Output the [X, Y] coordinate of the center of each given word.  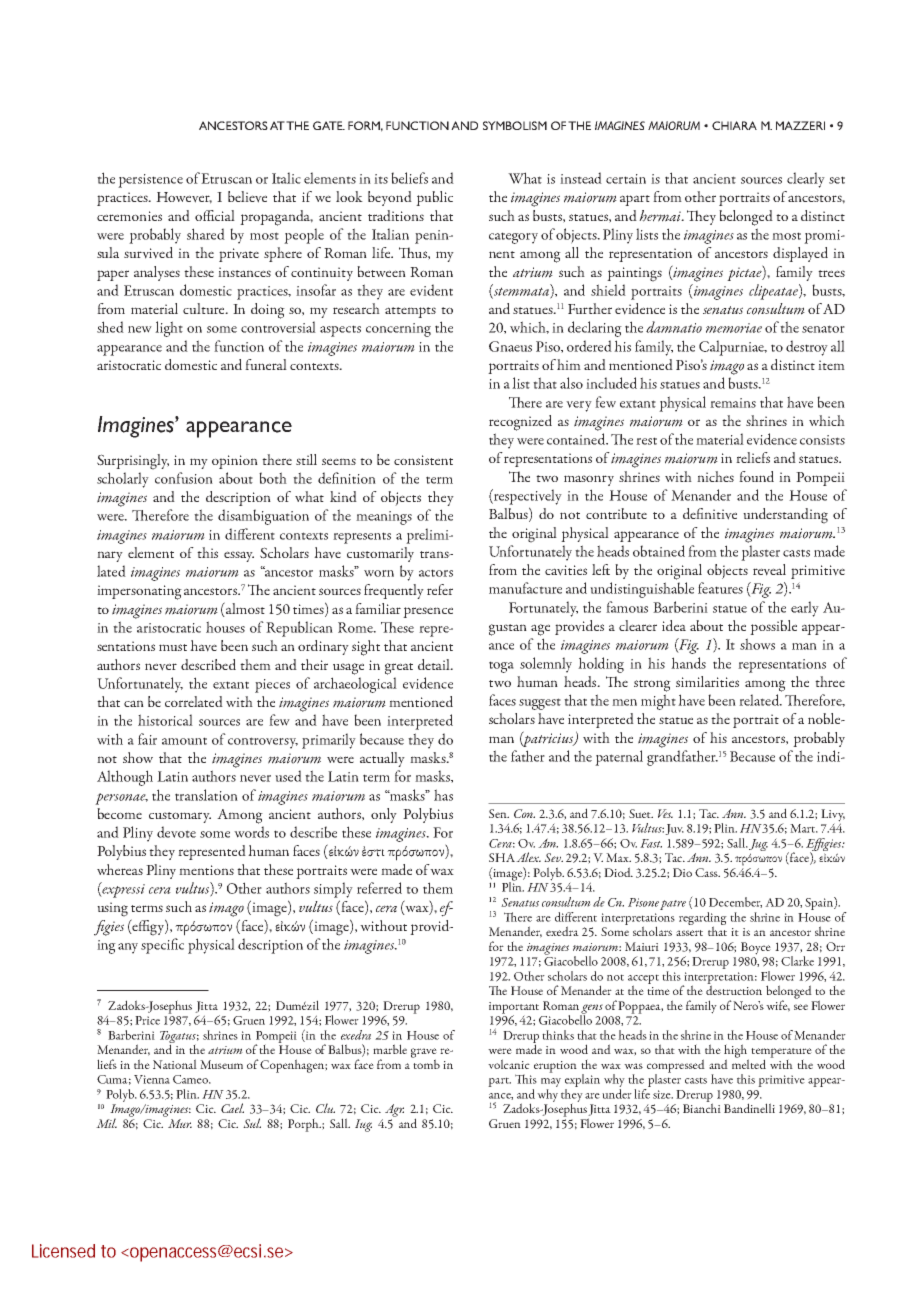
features [720, 588]
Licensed [63, 1251]
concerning [398, 330]
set [837, 180]
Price [147, 1020]
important [514, 1009]
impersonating [139, 592]
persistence [150, 181]
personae [121, 799]
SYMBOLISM [515, 125]
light [169, 329]
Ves [665, 813]
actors [436, 573]
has [443, 795]
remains [733, 403]
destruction [734, 989]
